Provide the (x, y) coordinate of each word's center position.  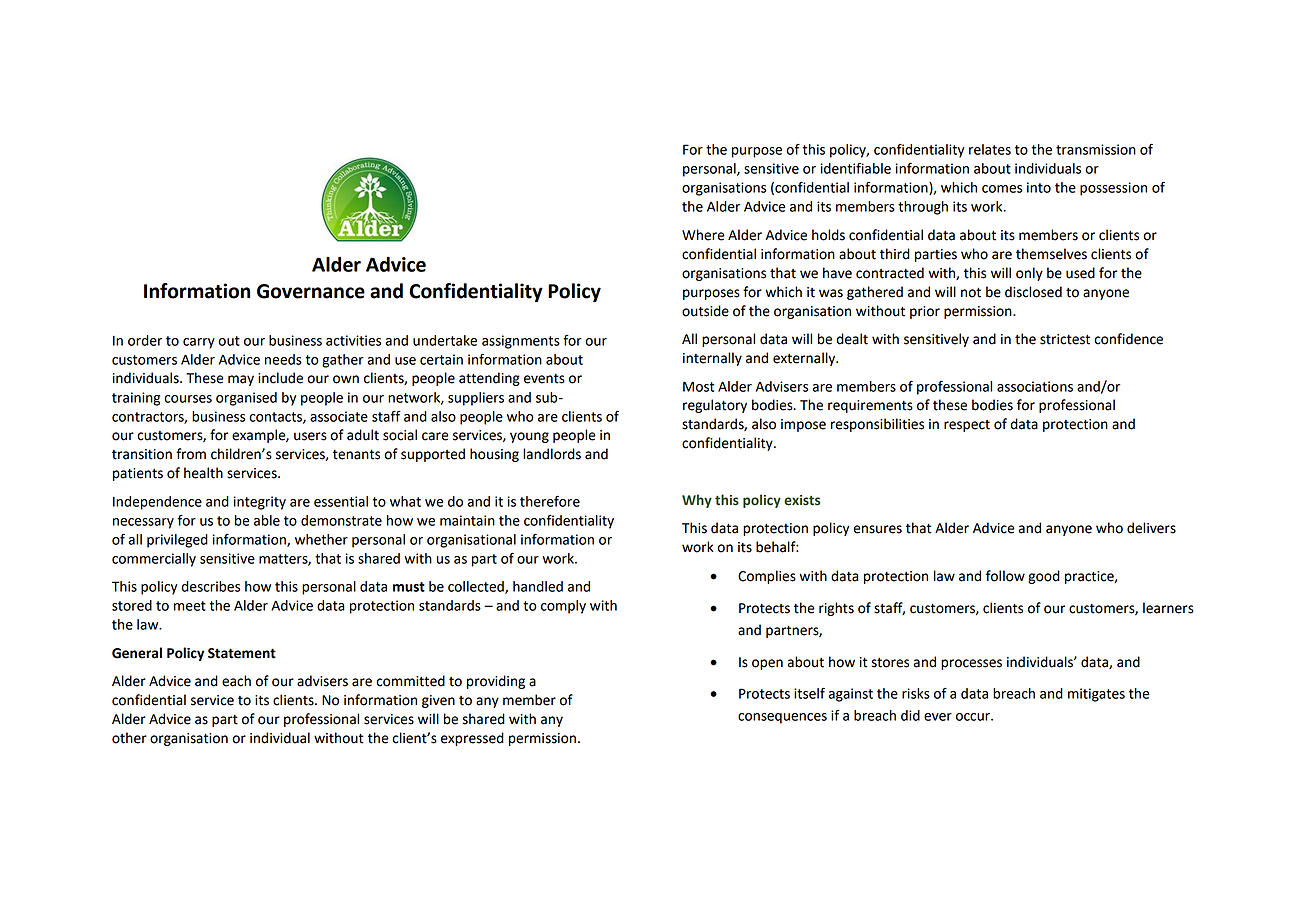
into (1039, 187)
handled (538, 586)
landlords (552, 454)
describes (211, 586)
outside (705, 311)
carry (199, 343)
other (129, 738)
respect (967, 426)
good (1044, 577)
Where (703, 235)
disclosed (1033, 292)
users (310, 436)
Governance (311, 291)
